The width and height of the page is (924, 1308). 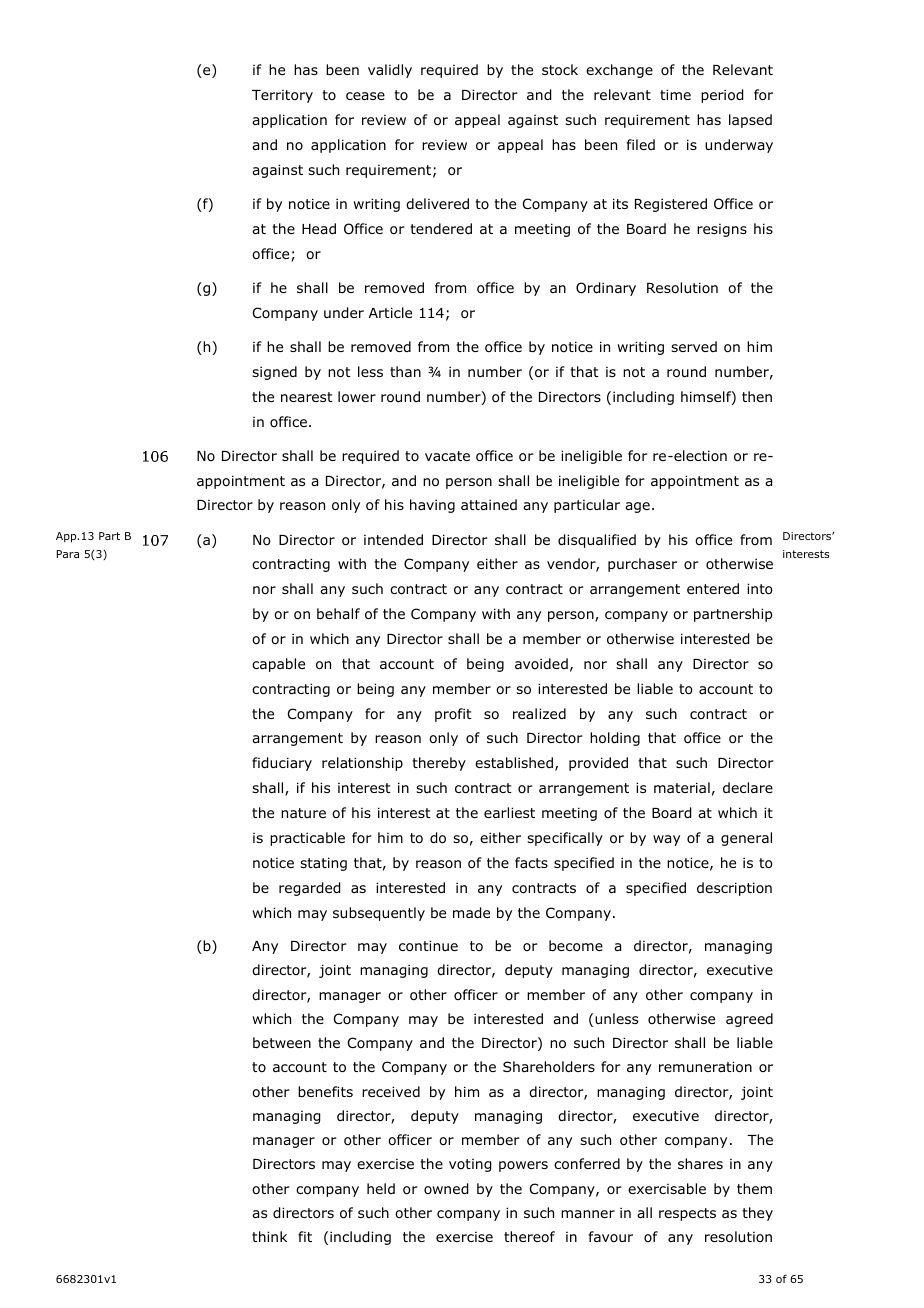 I want to click on continue, so click(x=428, y=946).
